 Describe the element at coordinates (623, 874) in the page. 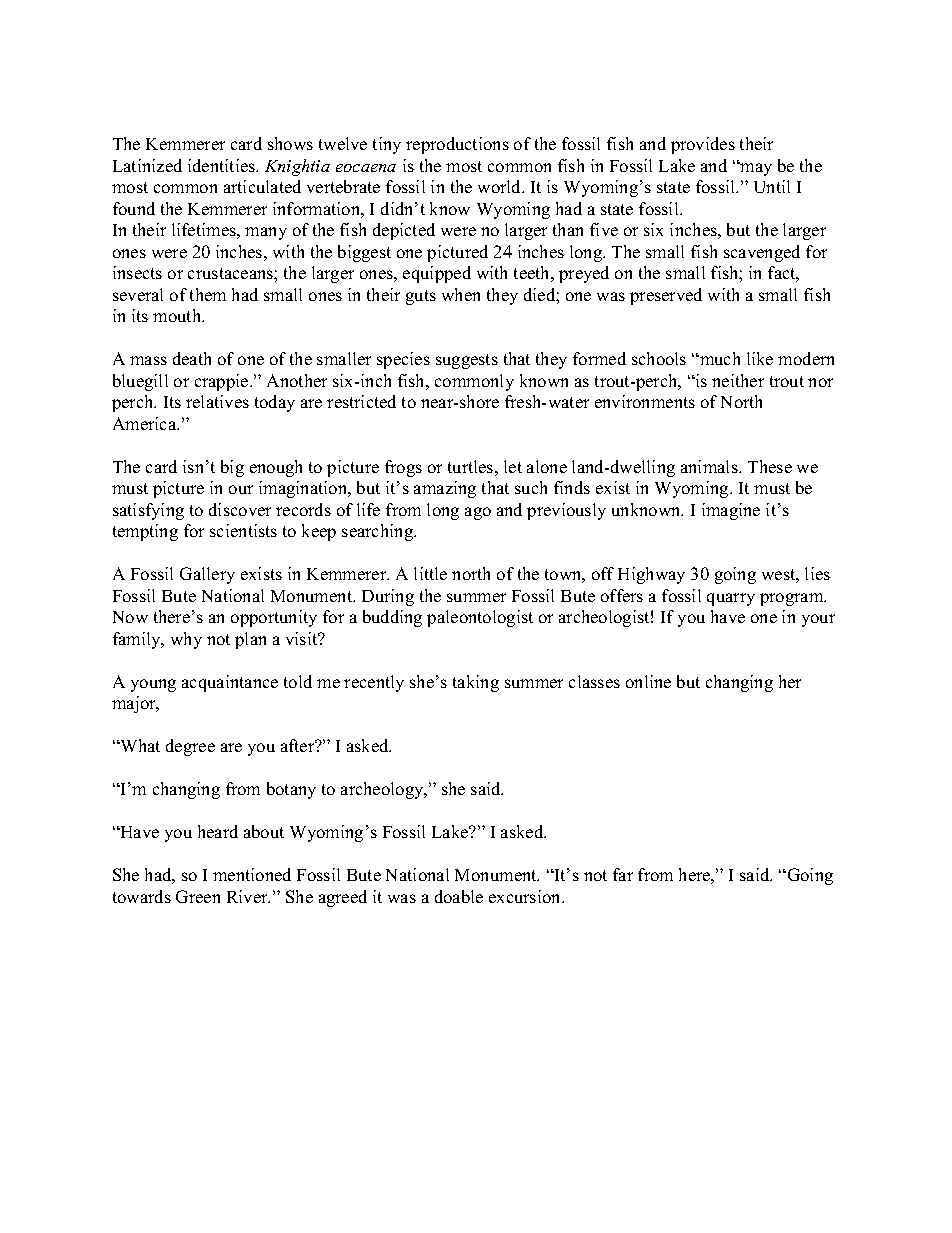

I see `far` at that location.
